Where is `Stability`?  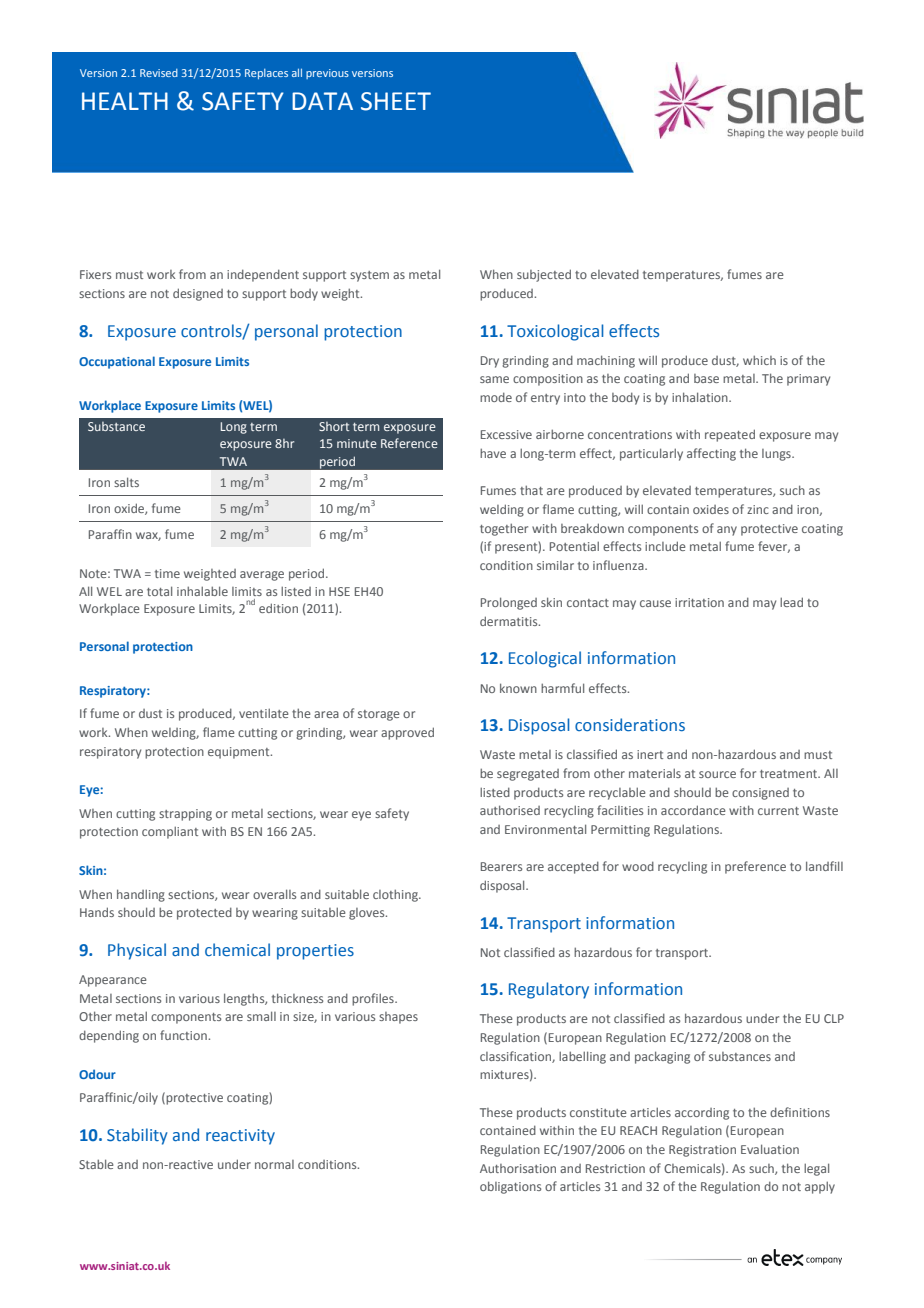
Stability is located at coordinates (137, 1136).
